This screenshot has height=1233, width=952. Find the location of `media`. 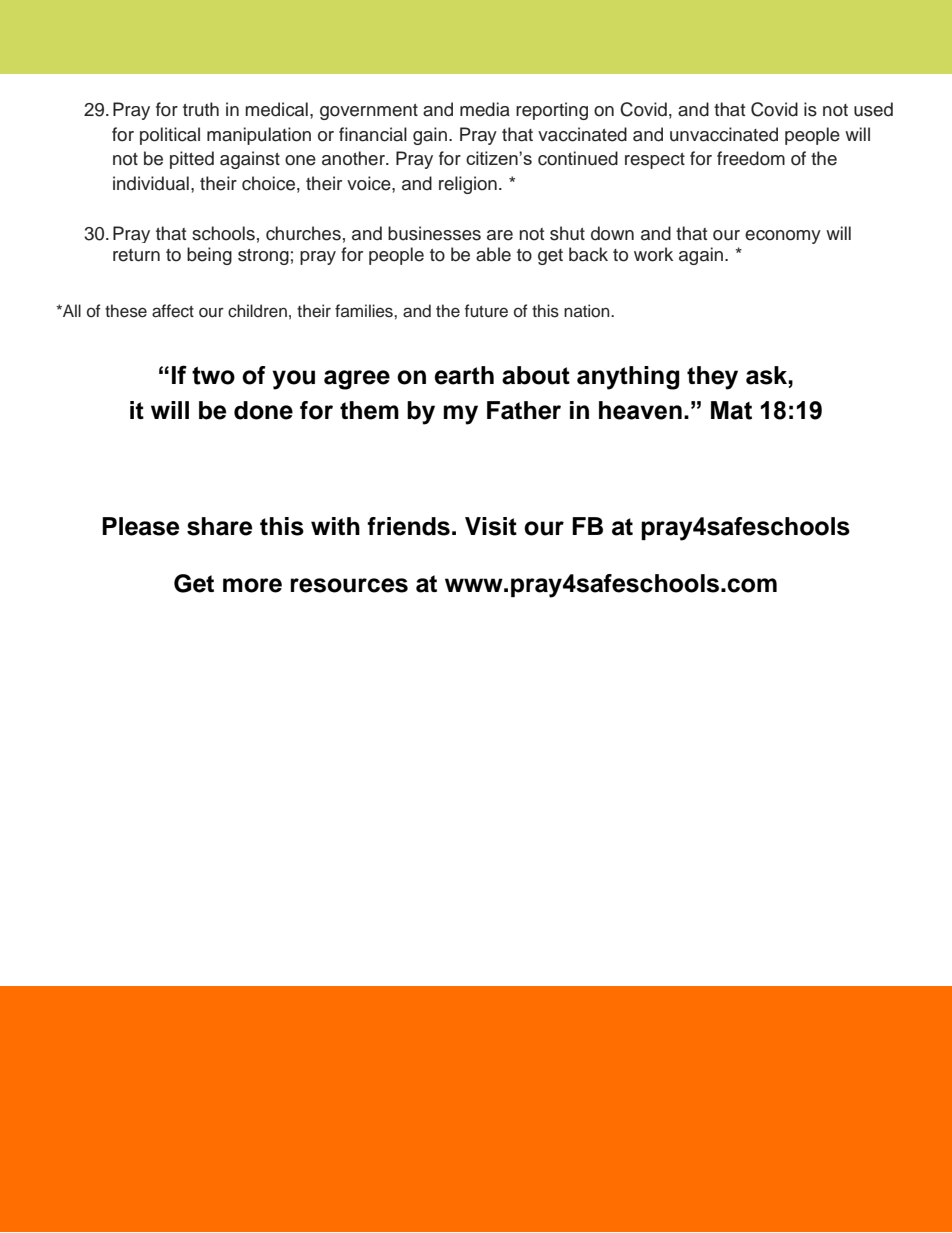

media is located at coordinates (485, 109).
